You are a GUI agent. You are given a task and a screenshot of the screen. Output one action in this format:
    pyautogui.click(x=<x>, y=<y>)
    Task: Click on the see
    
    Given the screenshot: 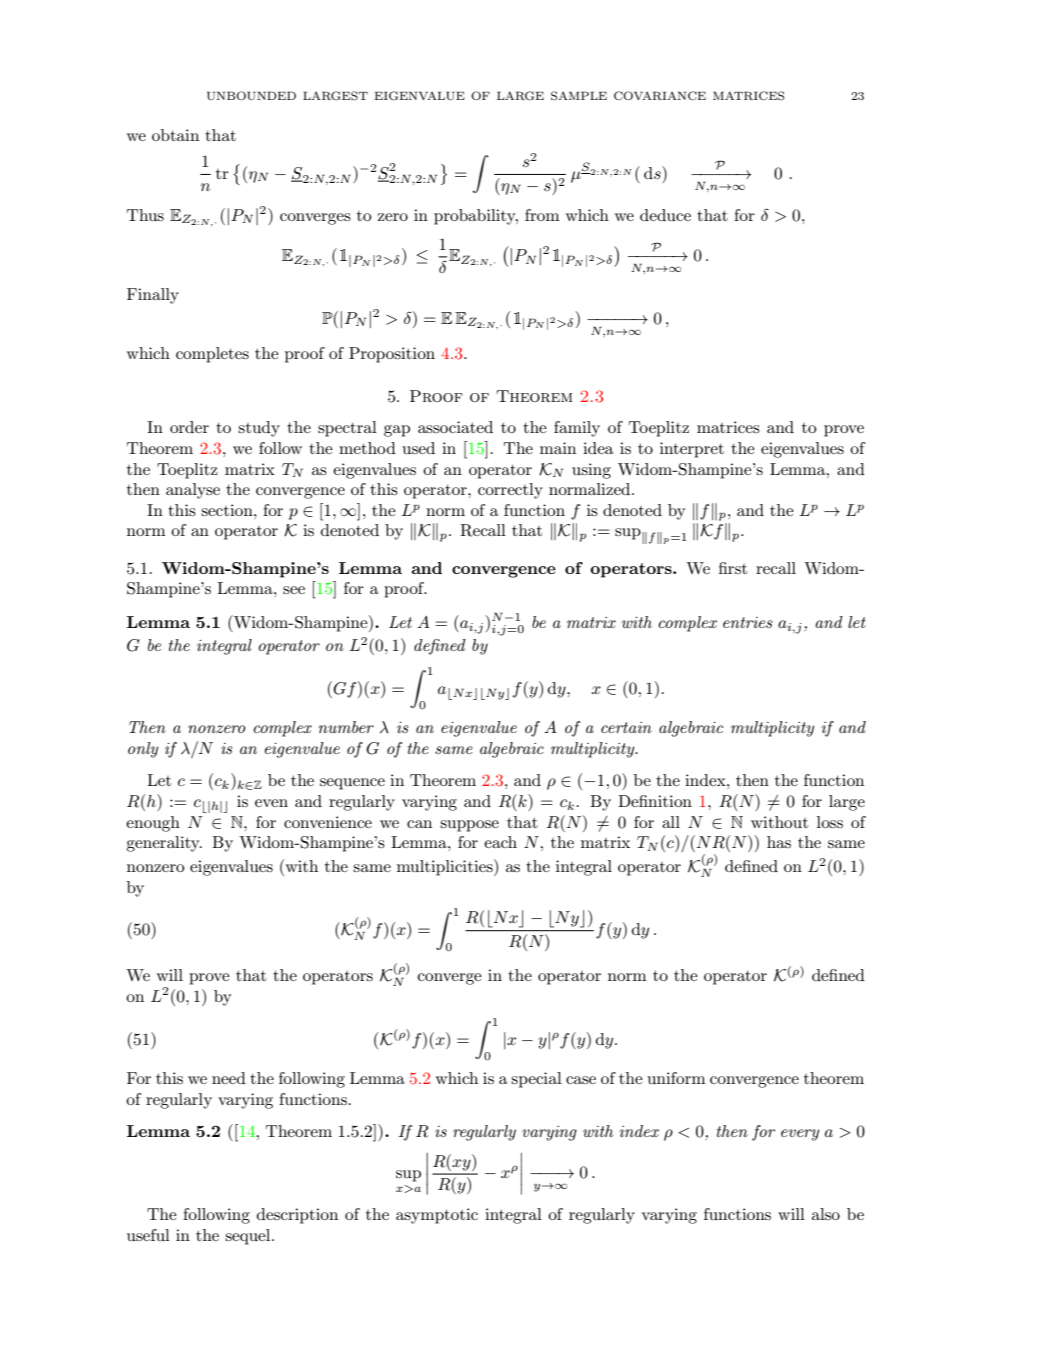 What is the action you would take?
    pyautogui.click(x=294, y=590)
